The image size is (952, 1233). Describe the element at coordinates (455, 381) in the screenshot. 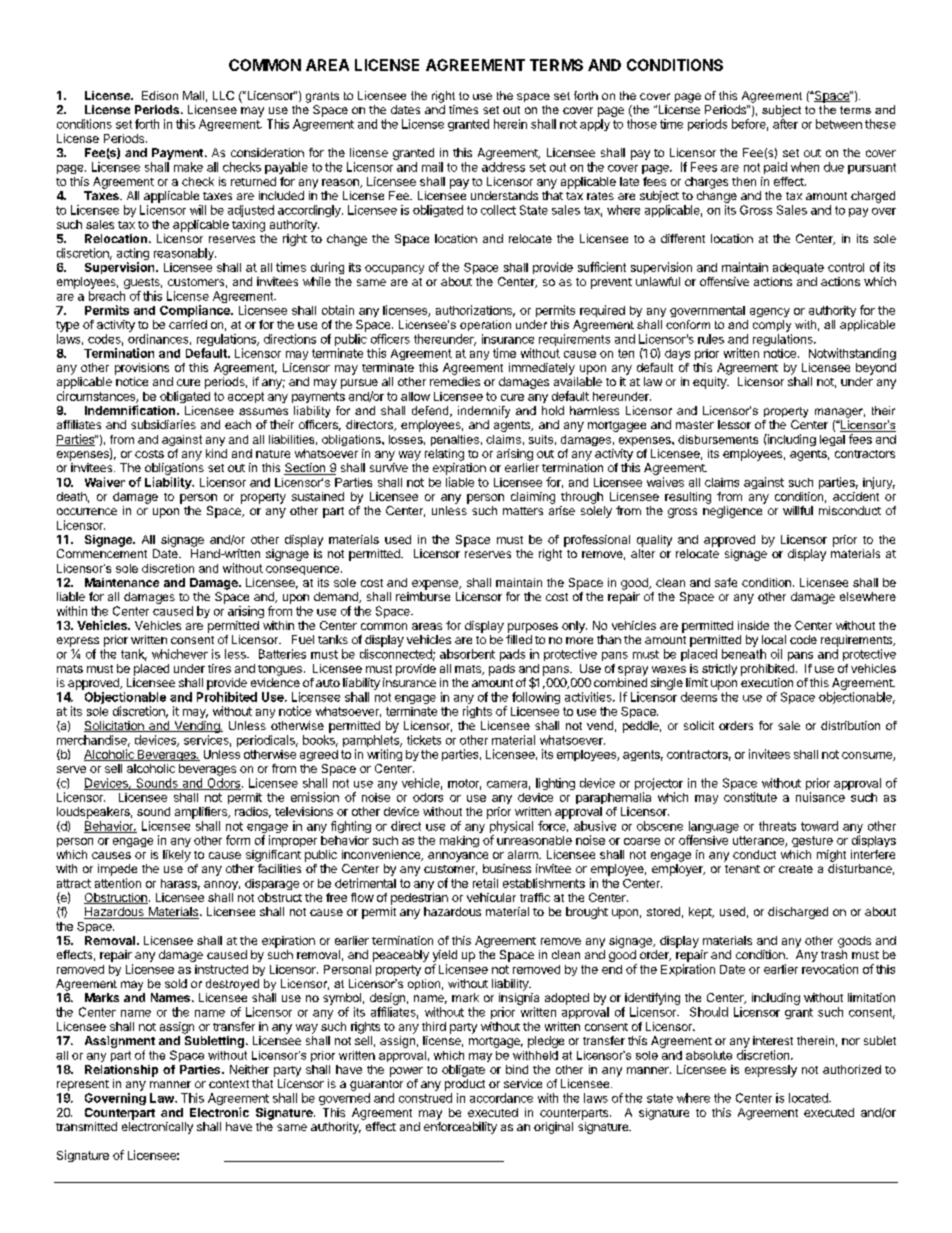

I see `remedies` at that location.
